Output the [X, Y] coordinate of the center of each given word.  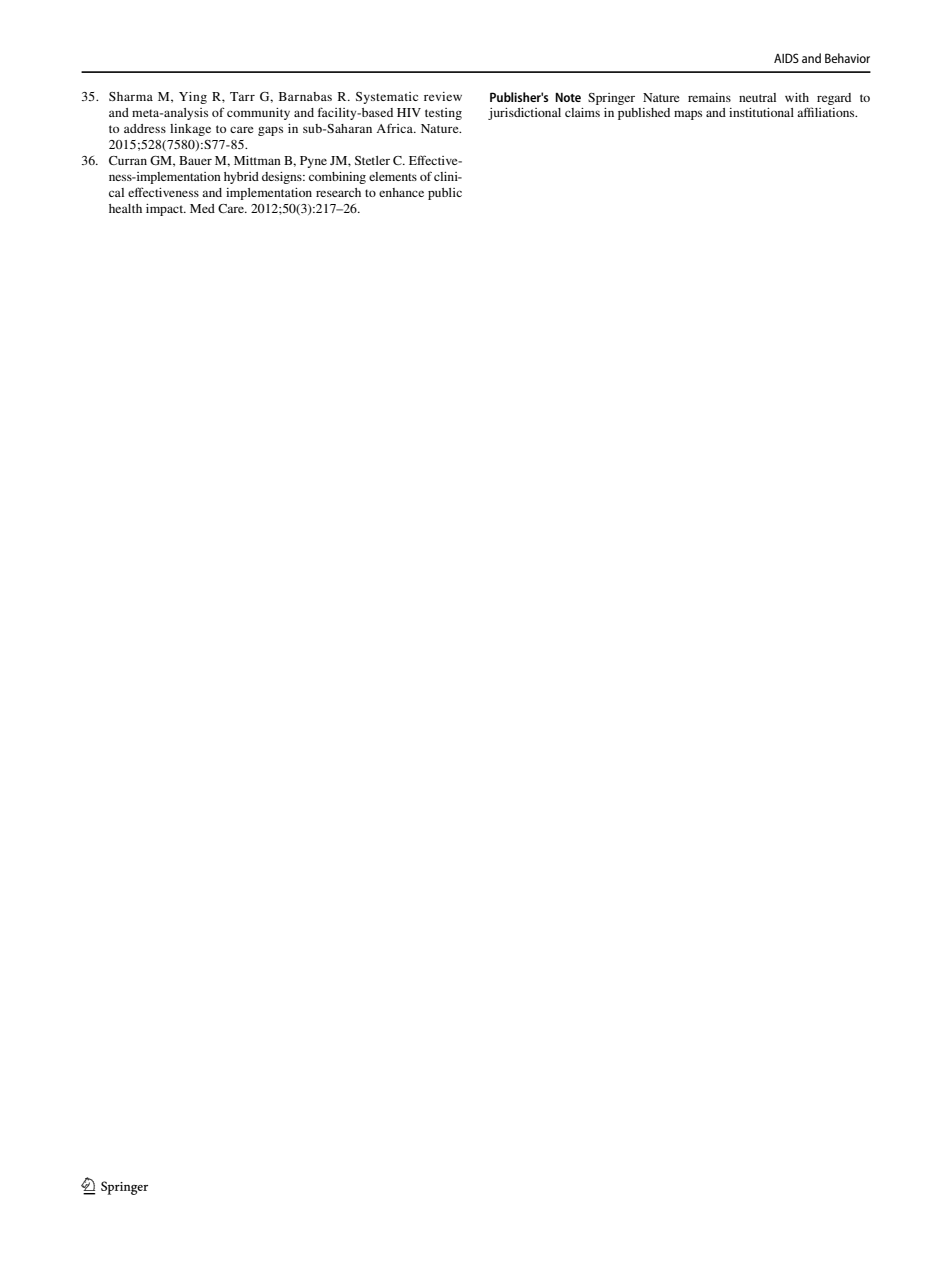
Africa [395, 128]
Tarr [242, 96]
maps [688, 115]
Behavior [847, 58]
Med [202, 208]
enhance [401, 192]
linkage [190, 130]
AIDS [786, 58]
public [445, 194]
